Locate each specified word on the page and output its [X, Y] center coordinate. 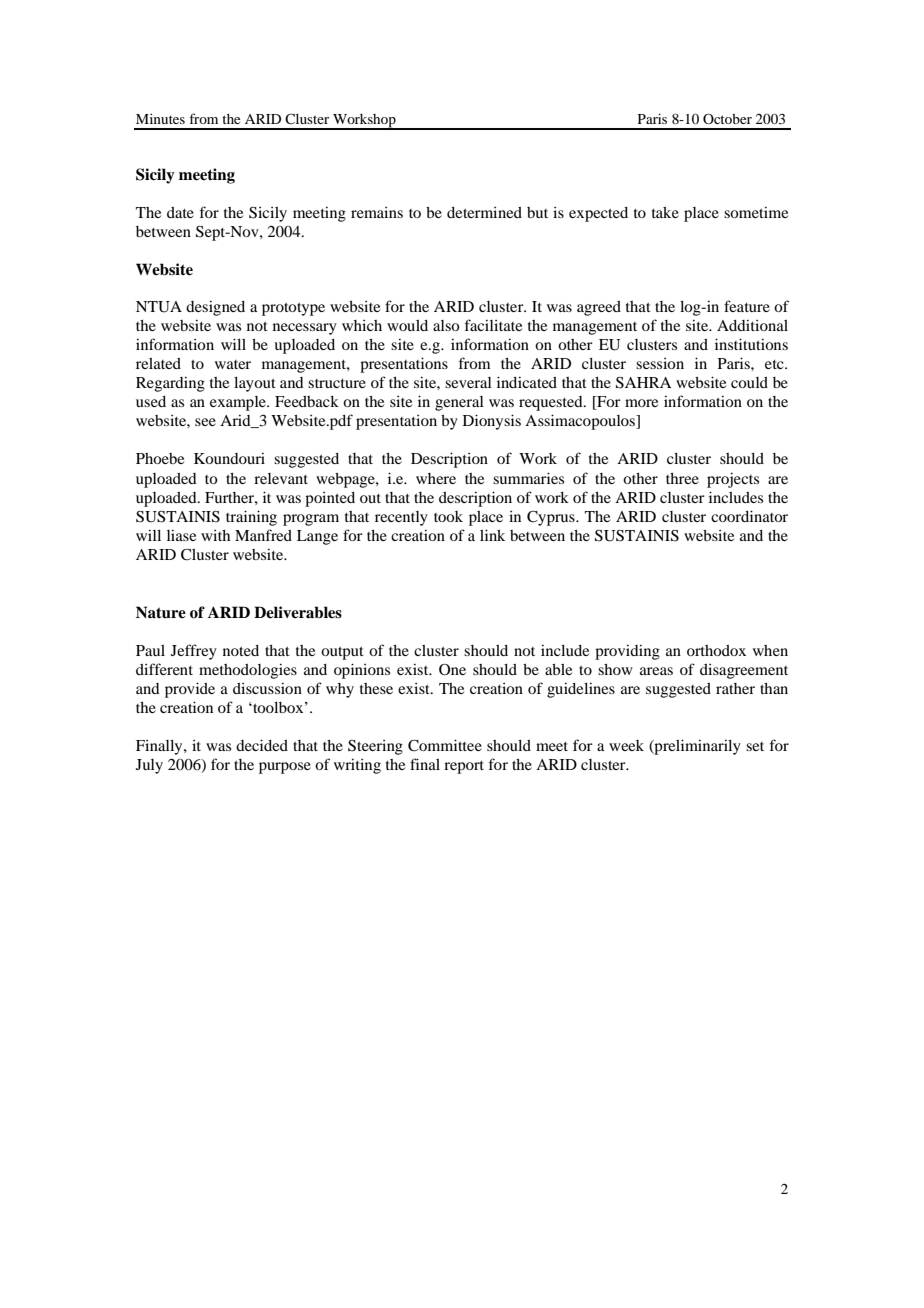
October [727, 118]
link [492, 535]
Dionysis [492, 422]
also [446, 325]
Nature [161, 612]
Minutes [160, 118]
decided [262, 745]
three [682, 478]
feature [747, 306]
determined [484, 212]
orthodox [716, 650]
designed [215, 308]
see [205, 422]
